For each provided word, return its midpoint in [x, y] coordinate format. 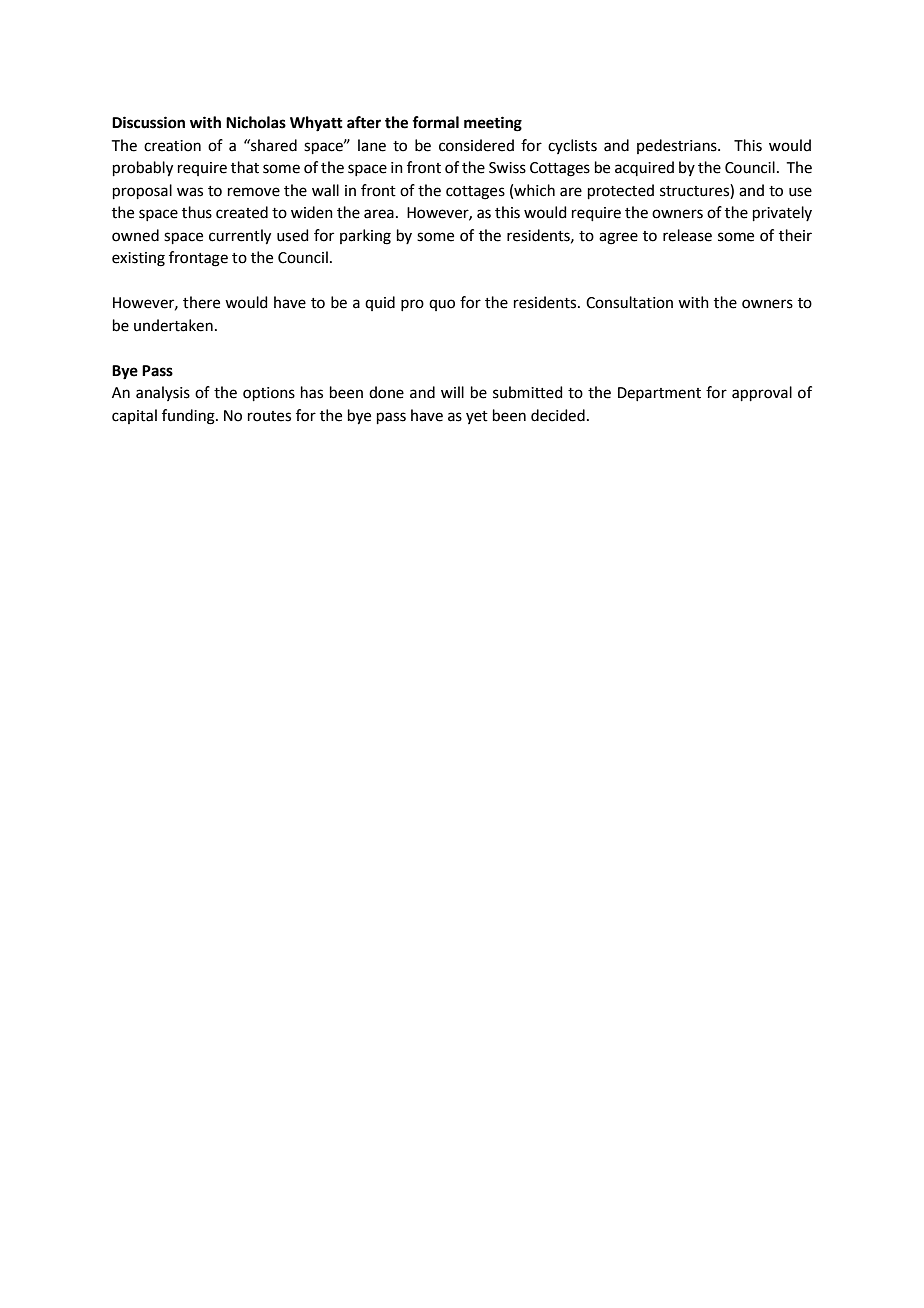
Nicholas [256, 122]
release [687, 235]
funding [189, 417]
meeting [493, 124]
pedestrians [678, 146]
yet [477, 417]
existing [138, 259]
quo [442, 305]
